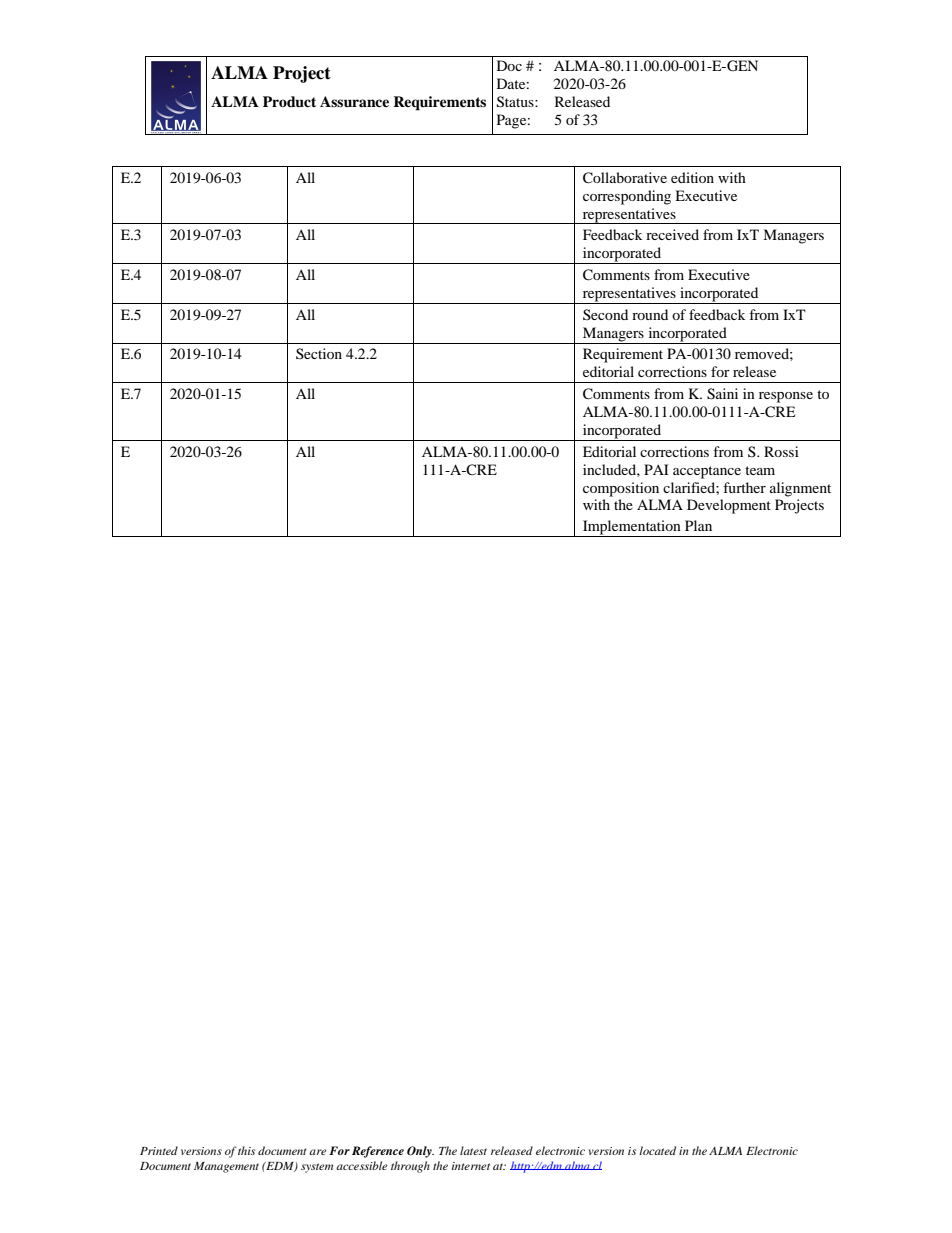  Describe the element at coordinates (632, 528) in the document. I see `Implementation` at that location.
